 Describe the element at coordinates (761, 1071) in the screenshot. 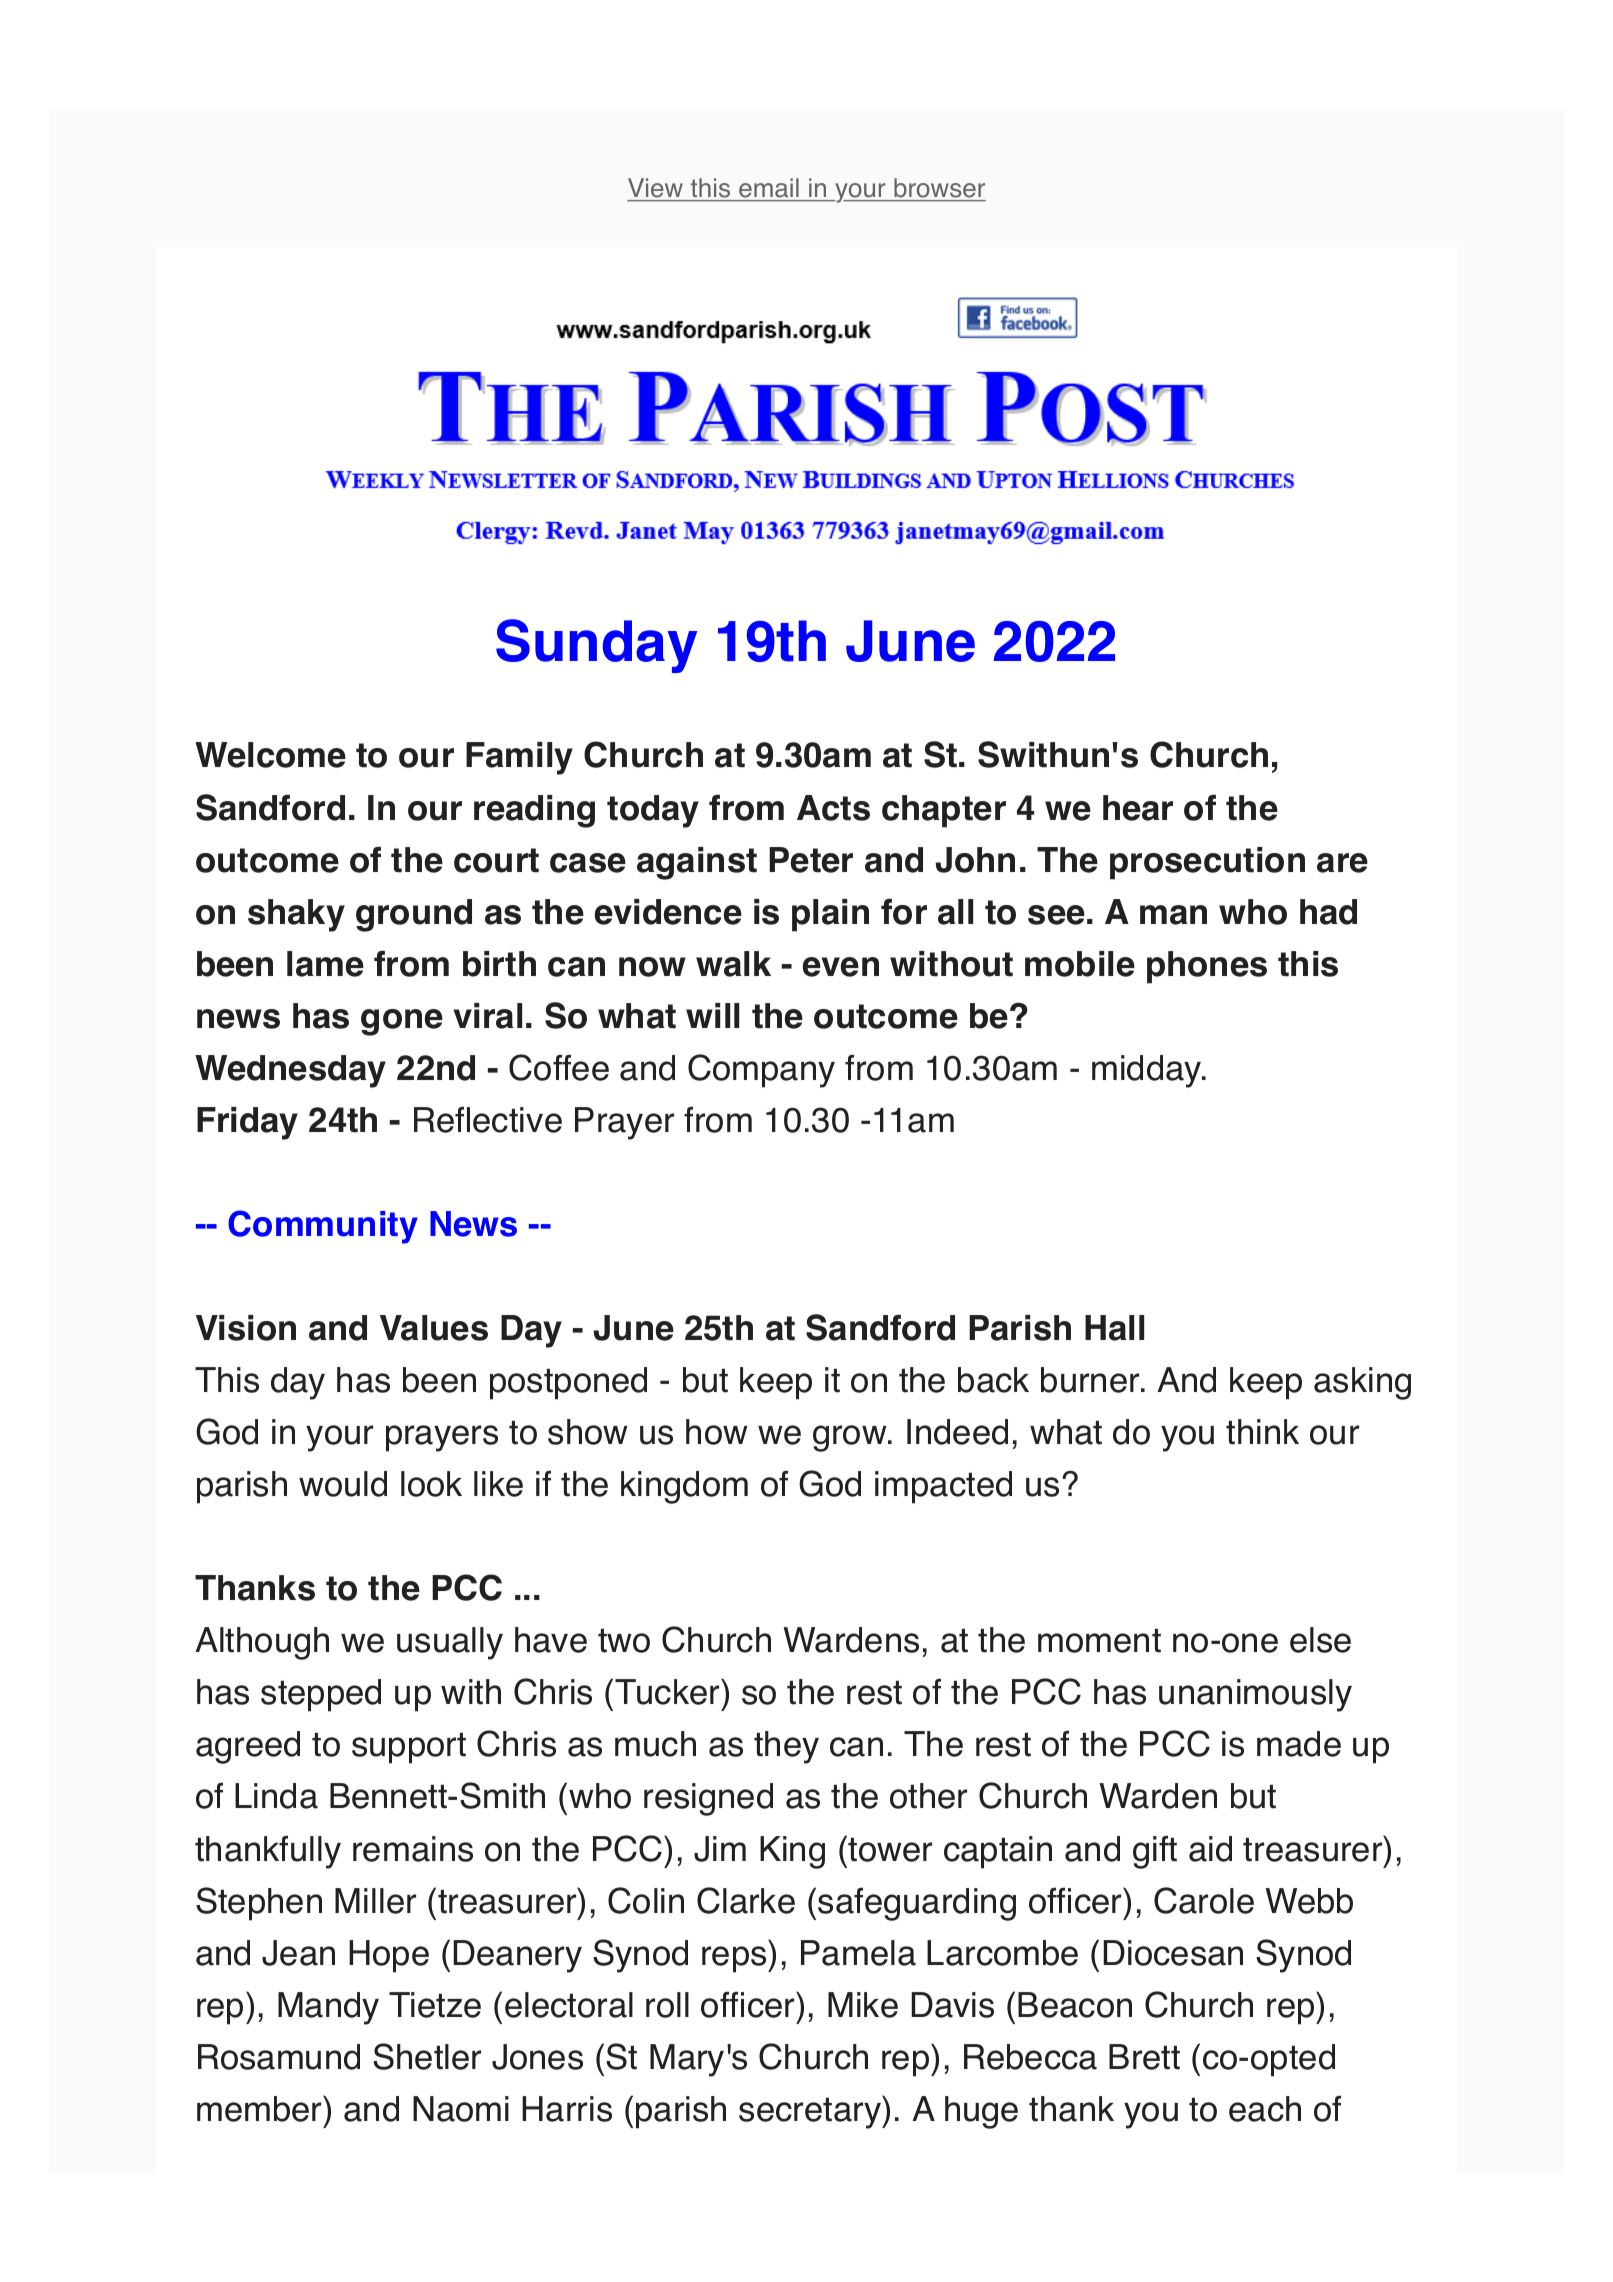

I see `Company` at that location.
